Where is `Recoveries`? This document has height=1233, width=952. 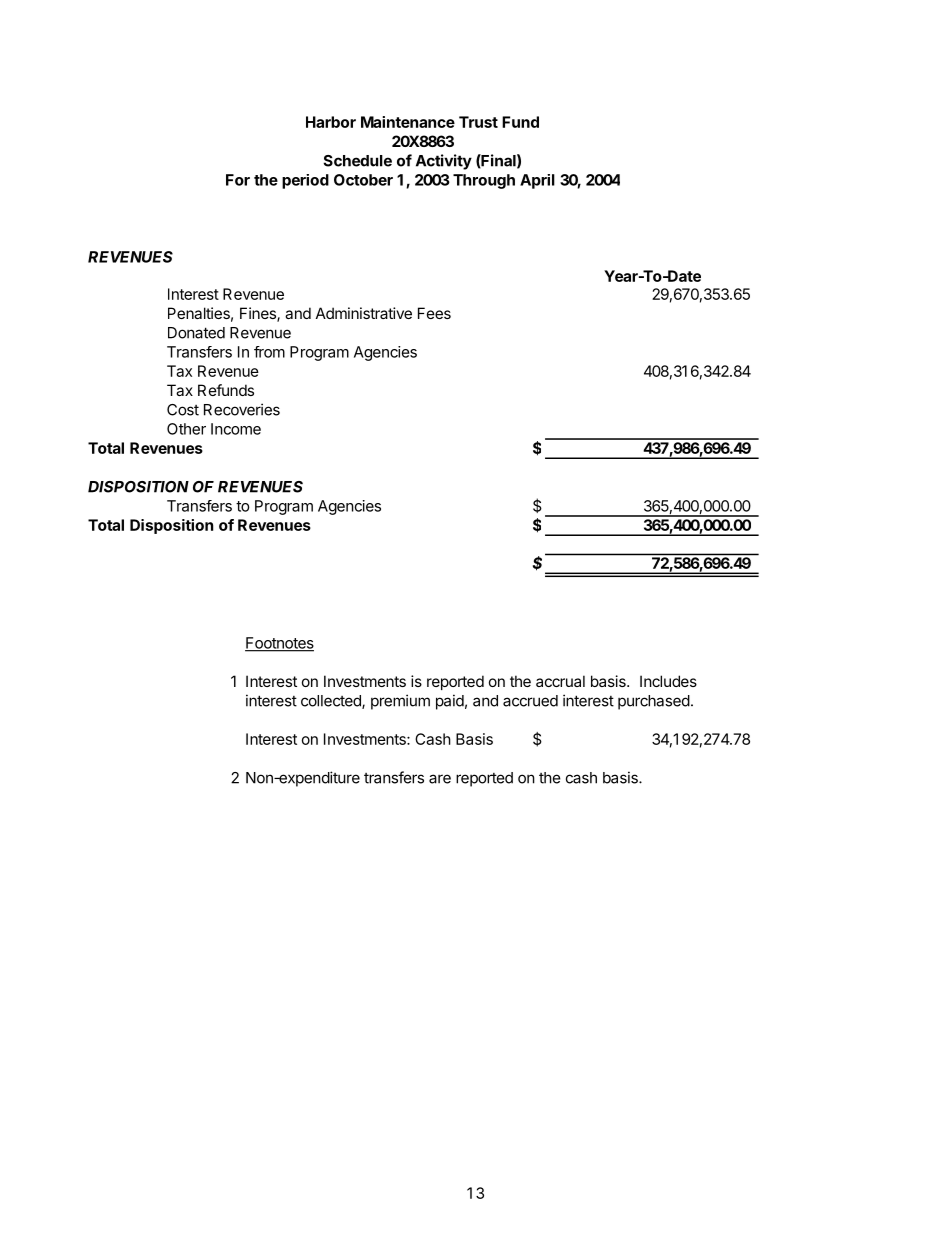 Recoveries is located at coordinates (242, 409).
